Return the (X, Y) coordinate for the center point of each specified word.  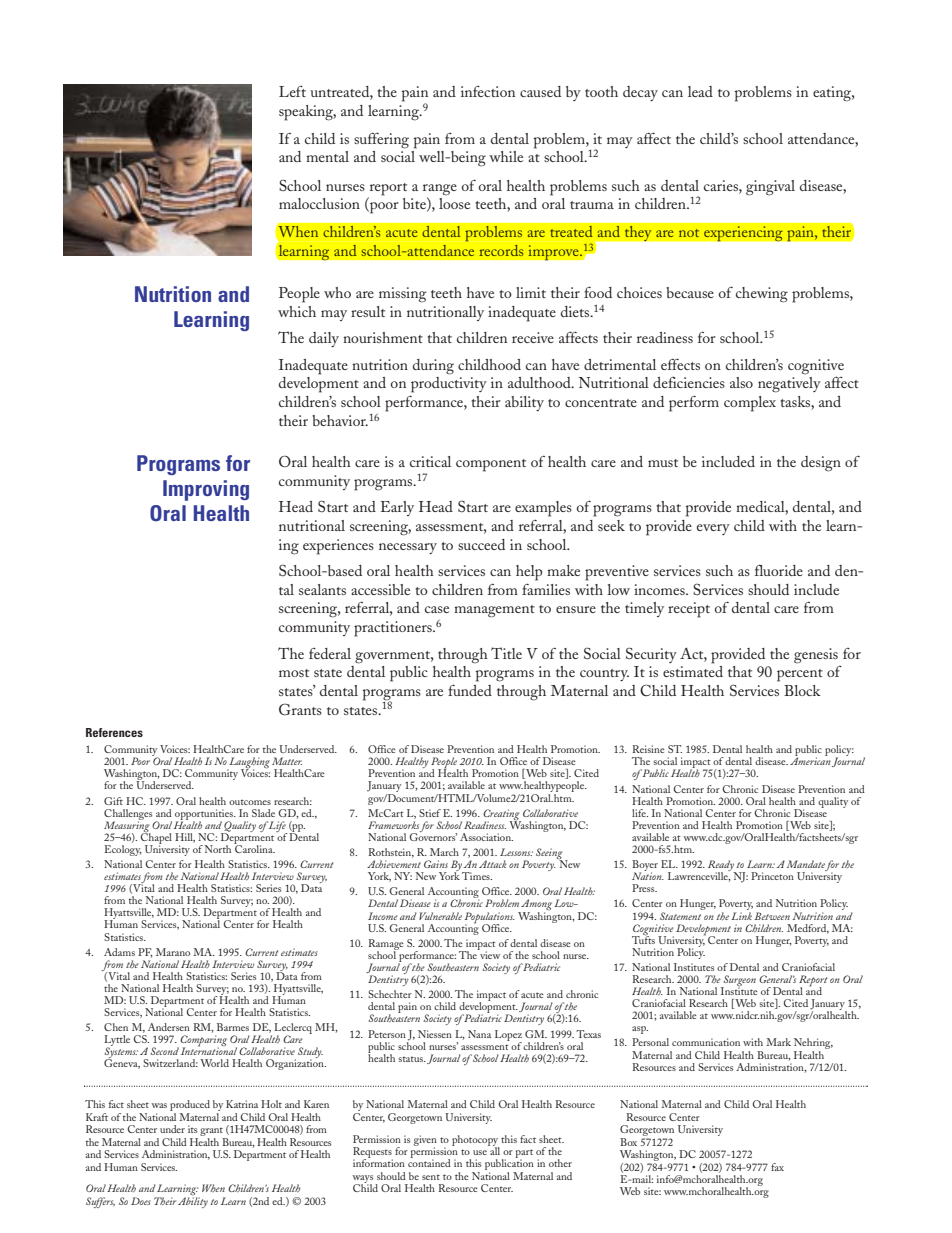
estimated (693, 671)
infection (488, 91)
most (294, 673)
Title (506, 653)
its (192, 1129)
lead (700, 91)
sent (431, 1177)
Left (292, 91)
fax (777, 1167)
